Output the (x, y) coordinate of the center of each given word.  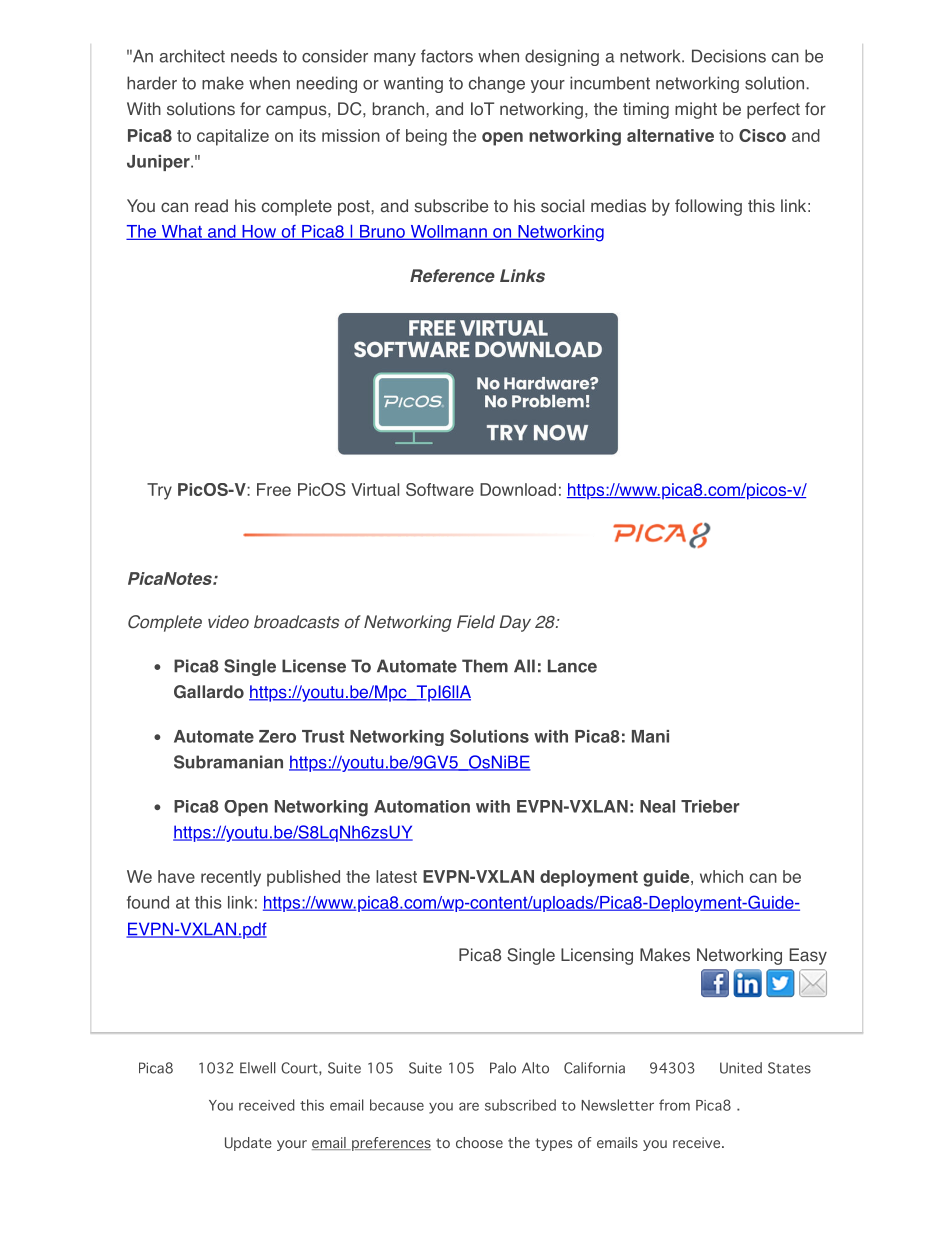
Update (248, 1144)
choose (479, 1142)
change (497, 84)
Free (274, 489)
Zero (277, 736)
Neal (657, 806)
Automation (422, 806)
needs (254, 56)
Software (440, 489)
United (741, 1068)
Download (518, 489)
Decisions (729, 56)
